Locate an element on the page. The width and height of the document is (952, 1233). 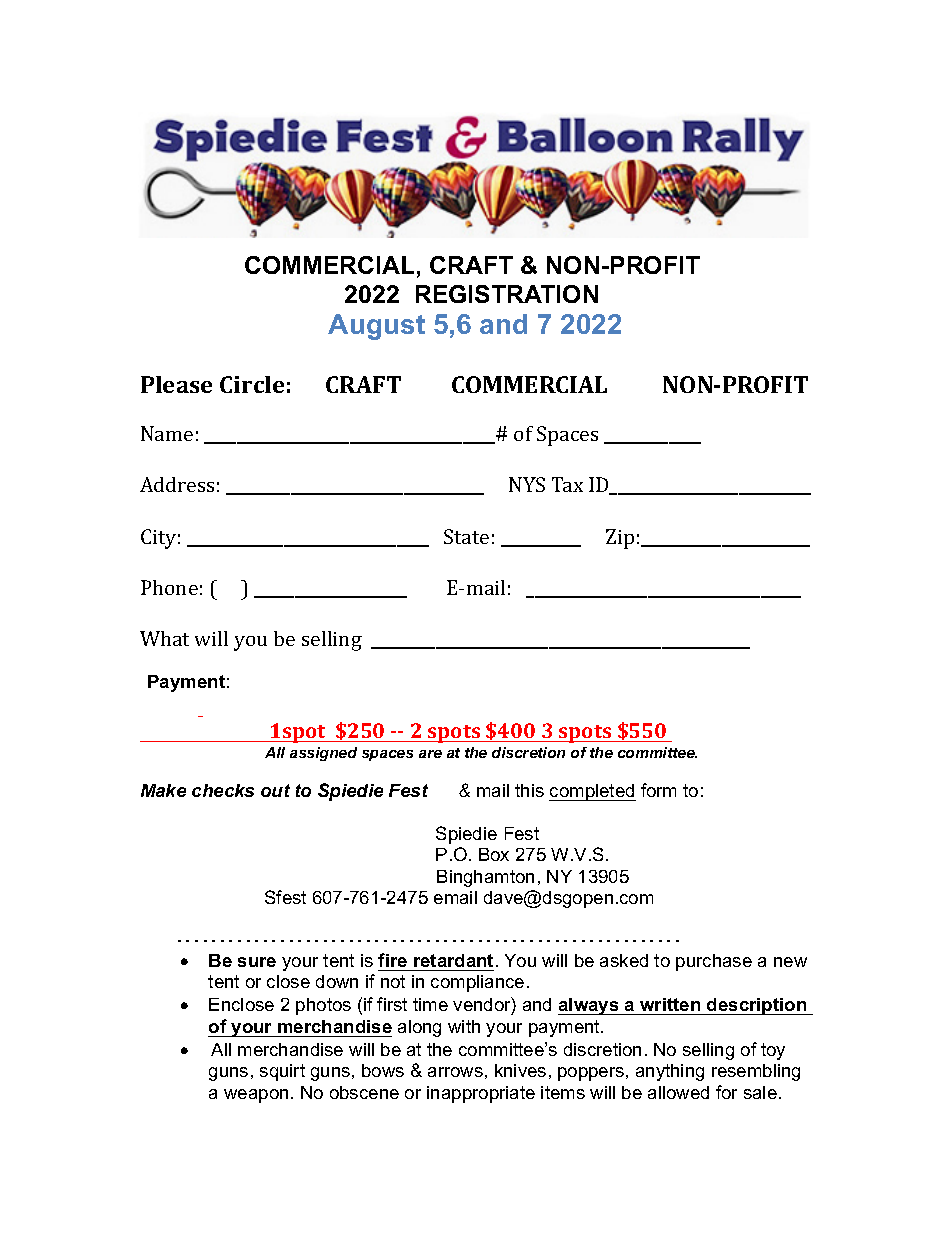
sure is located at coordinates (257, 962).
